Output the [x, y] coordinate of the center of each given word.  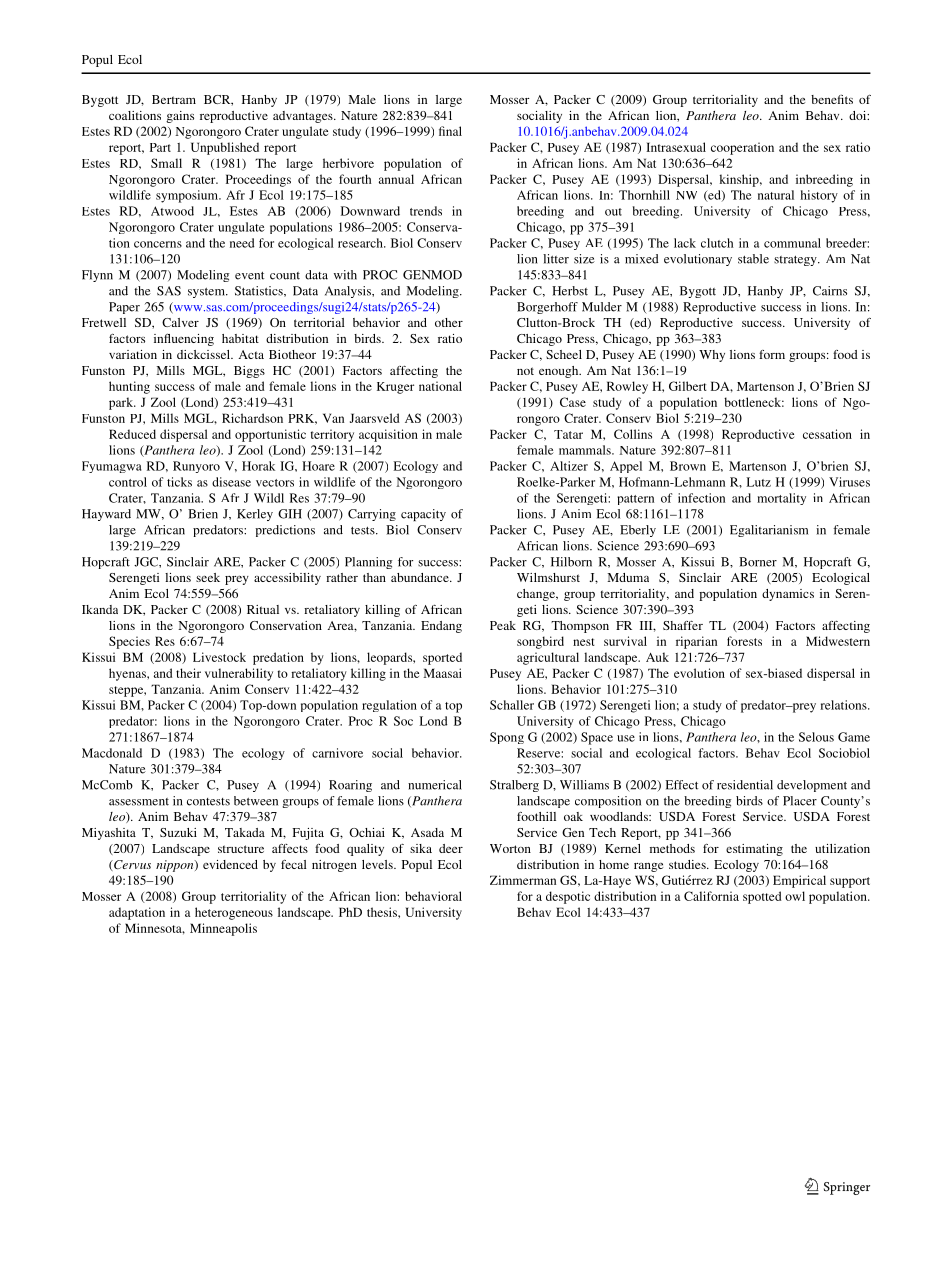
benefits [832, 99]
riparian [696, 642]
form [772, 354]
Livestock [219, 657]
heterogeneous [234, 913]
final [450, 131]
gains [180, 117]
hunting [129, 387]
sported [442, 658]
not [525, 371]
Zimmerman [523, 880]
